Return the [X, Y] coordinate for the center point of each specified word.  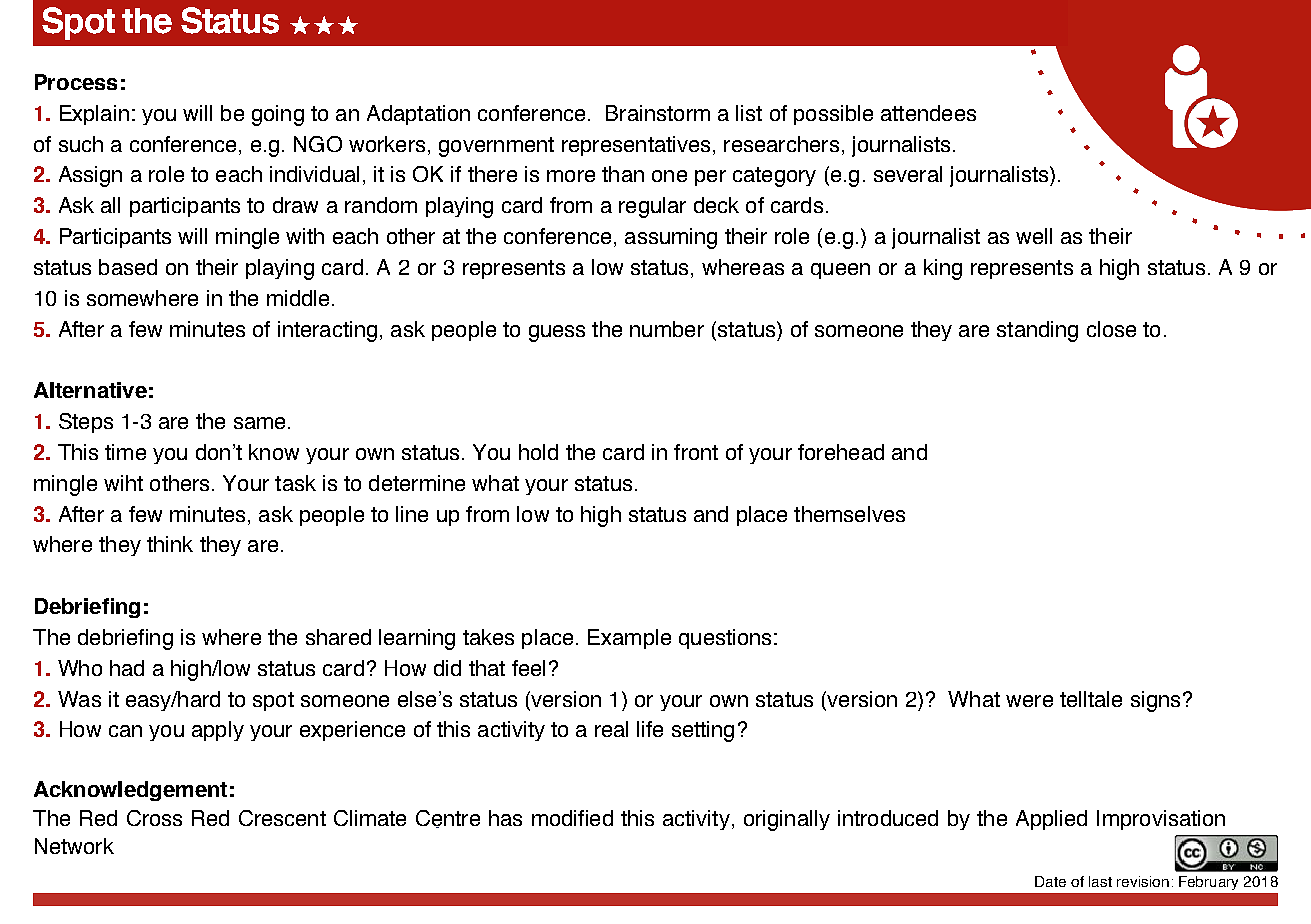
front [696, 452]
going [278, 115]
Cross [154, 818]
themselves [849, 514]
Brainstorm [658, 113]
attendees [928, 113]
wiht [123, 483]
